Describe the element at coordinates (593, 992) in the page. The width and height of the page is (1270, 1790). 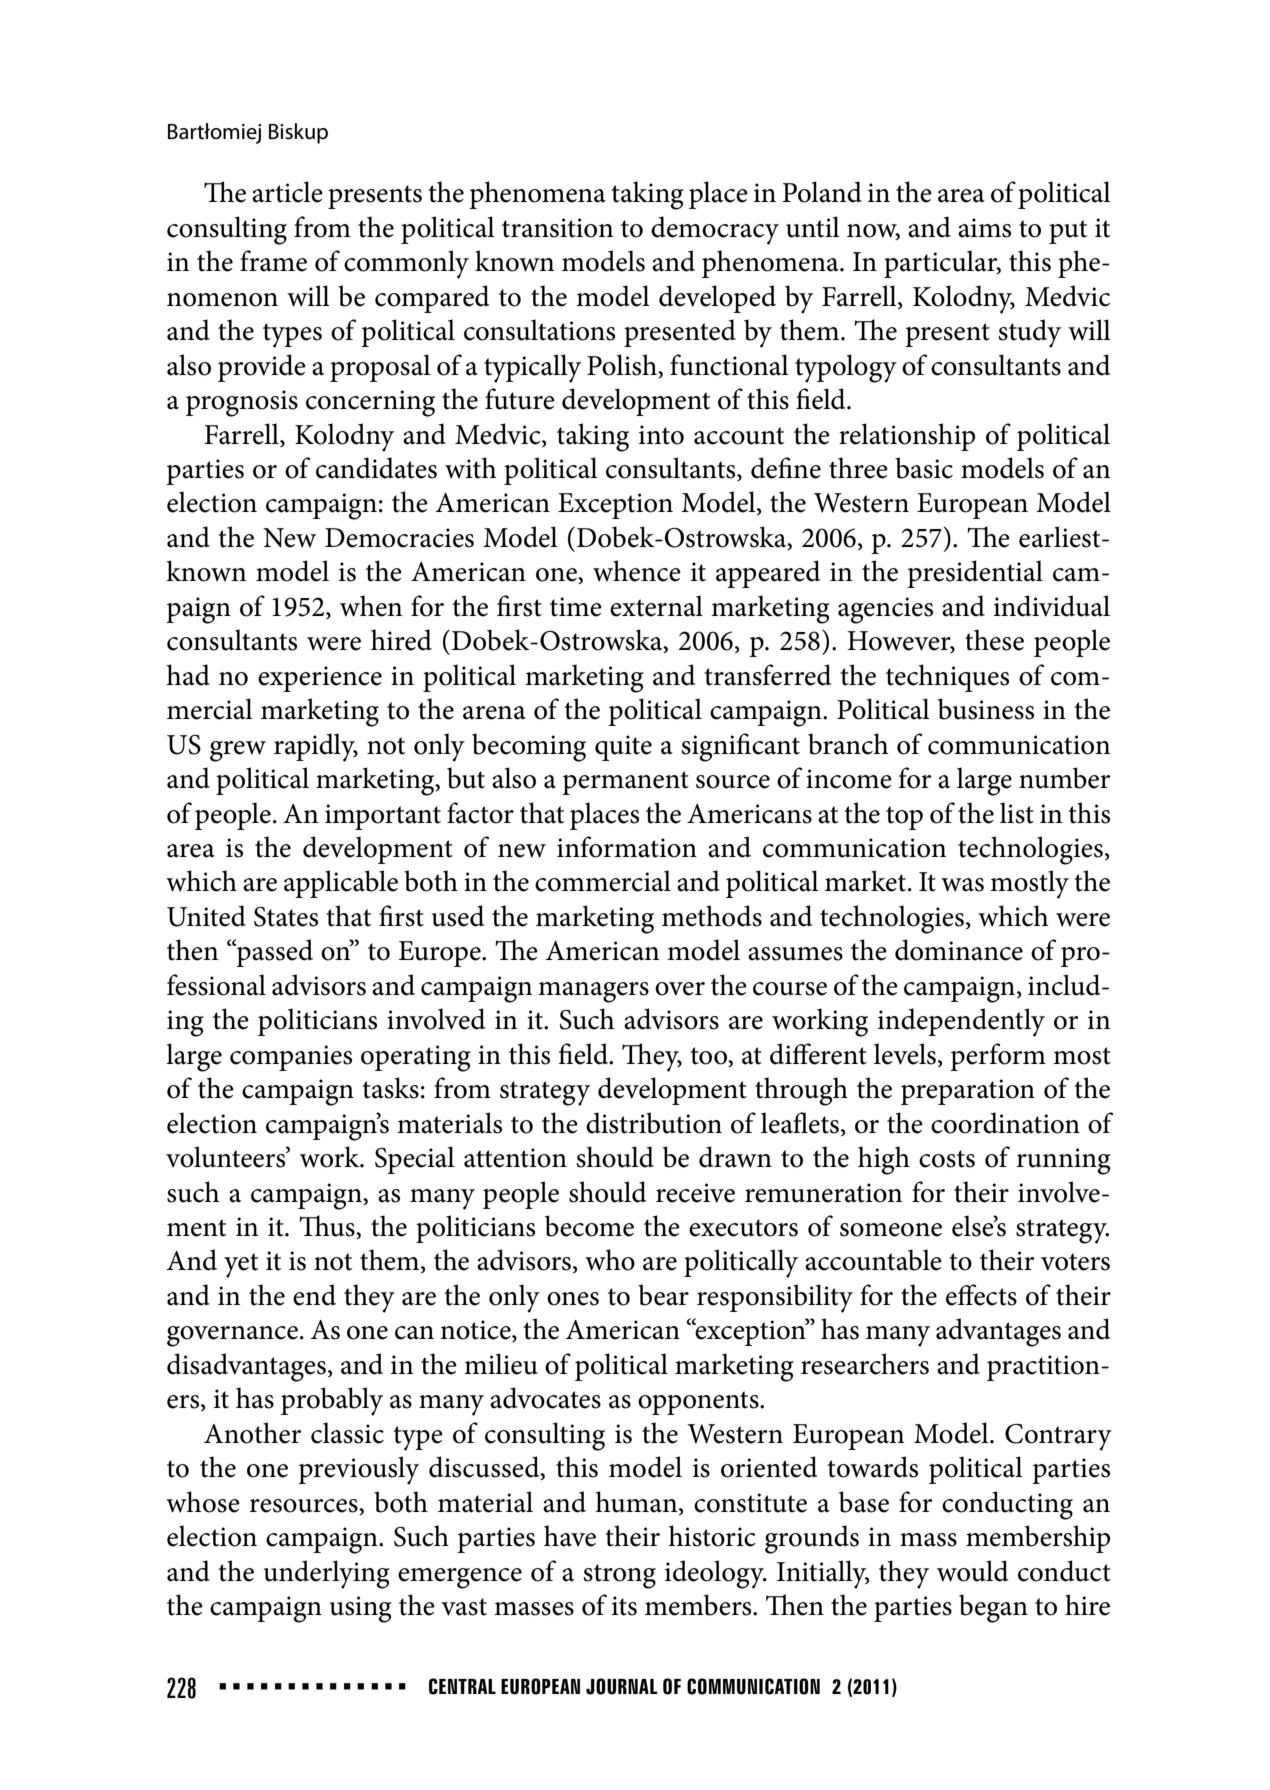
I see `managers` at that location.
